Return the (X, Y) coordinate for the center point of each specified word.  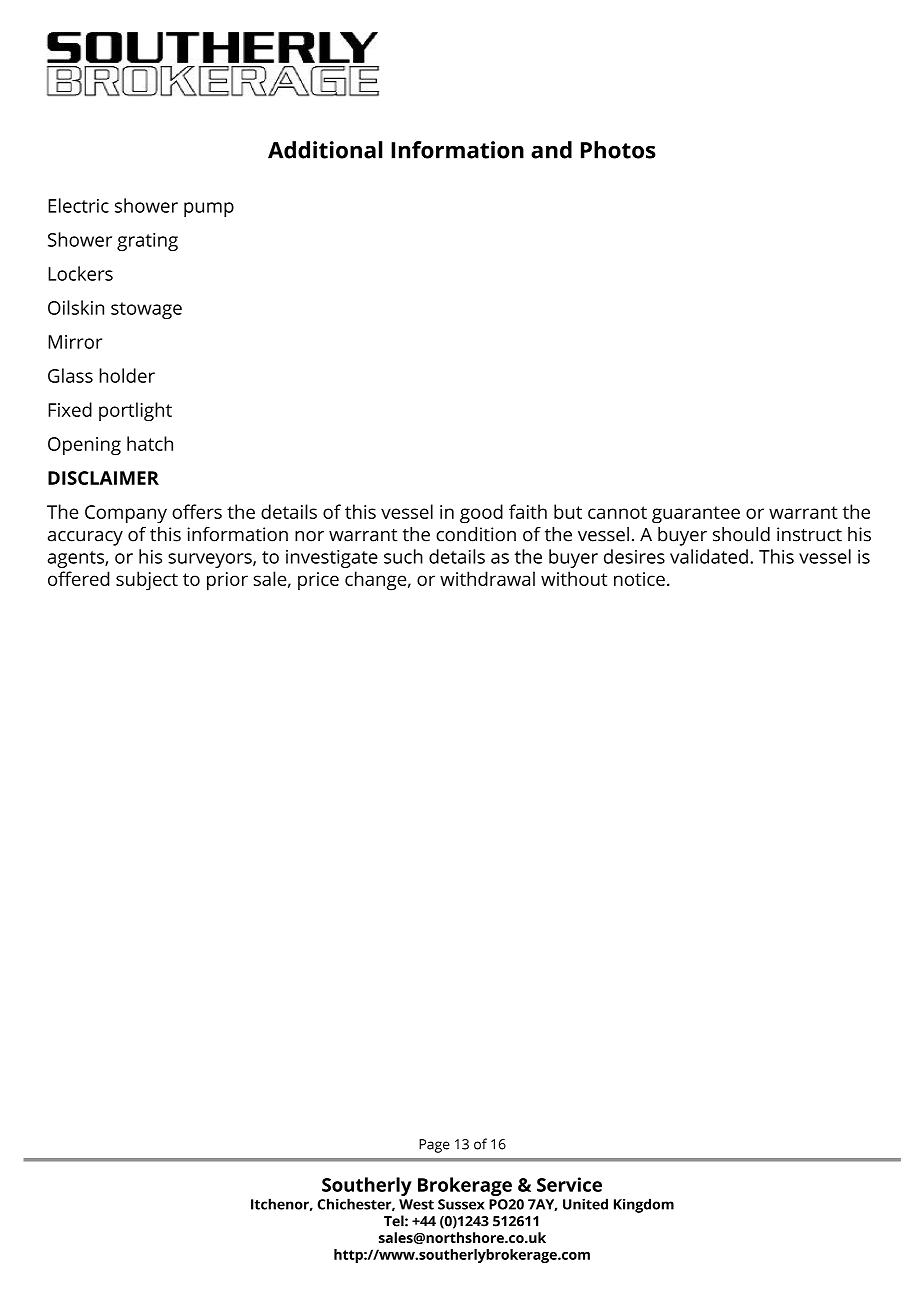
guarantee (696, 515)
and (551, 150)
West (416, 1204)
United (585, 1204)
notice (639, 579)
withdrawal (487, 578)
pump (209, 209)
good (481, 514)
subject (147, 581)
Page (434, 1146)
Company (126, 514)
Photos (618, 150)
